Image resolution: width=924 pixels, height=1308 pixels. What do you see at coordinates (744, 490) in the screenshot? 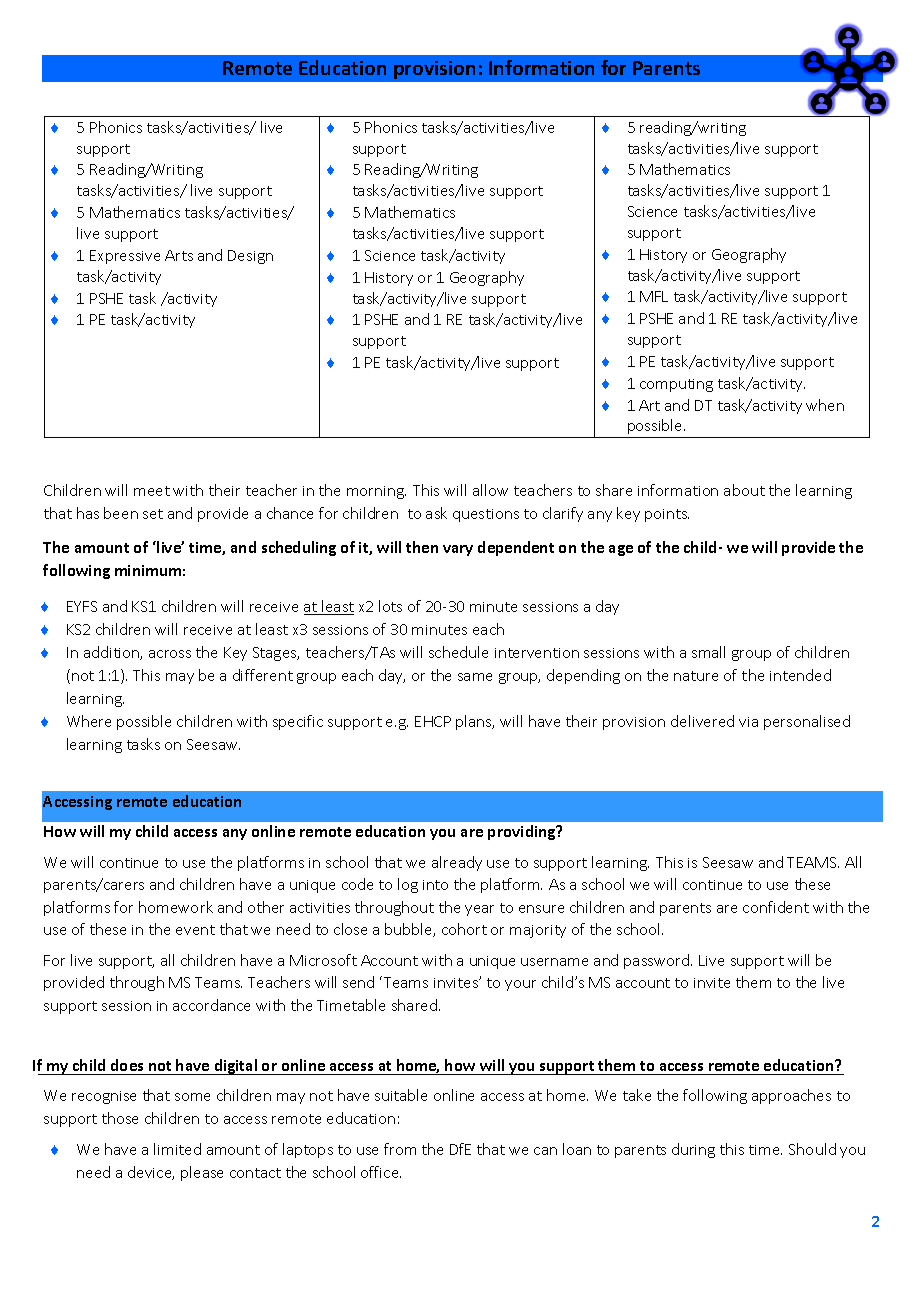
I see `about` at bounding box center [744, 490].
